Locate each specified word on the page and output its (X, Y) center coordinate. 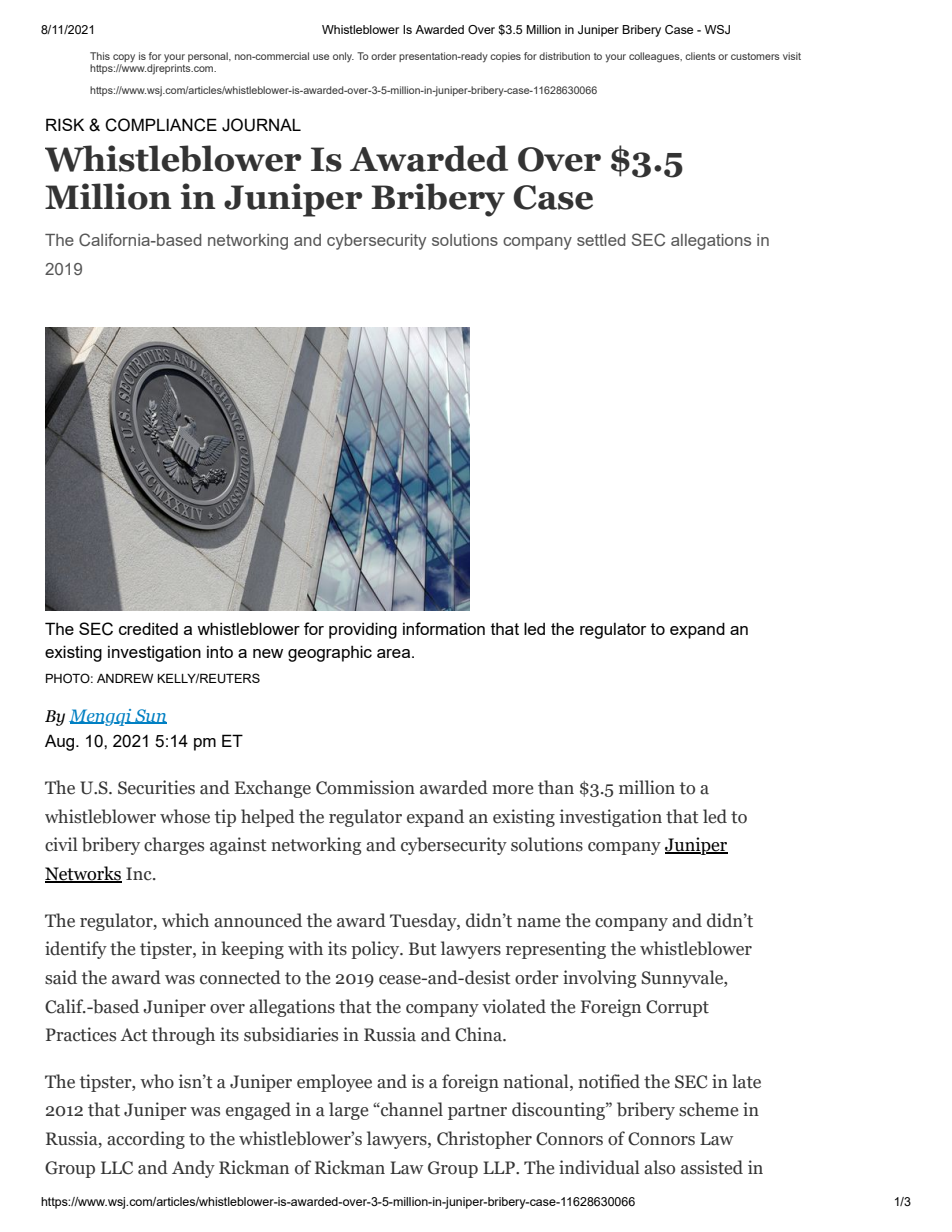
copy (124, 59)
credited (148, 628)
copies (505, 57)
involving (599, 979)
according (146, 1140)
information (444, 628)
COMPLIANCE (161, 125)
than (556, 787)
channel (411, 1109)
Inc (140, 874)
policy (376, 950)
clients (700, 56)
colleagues (655, 57)
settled (601, 240)
